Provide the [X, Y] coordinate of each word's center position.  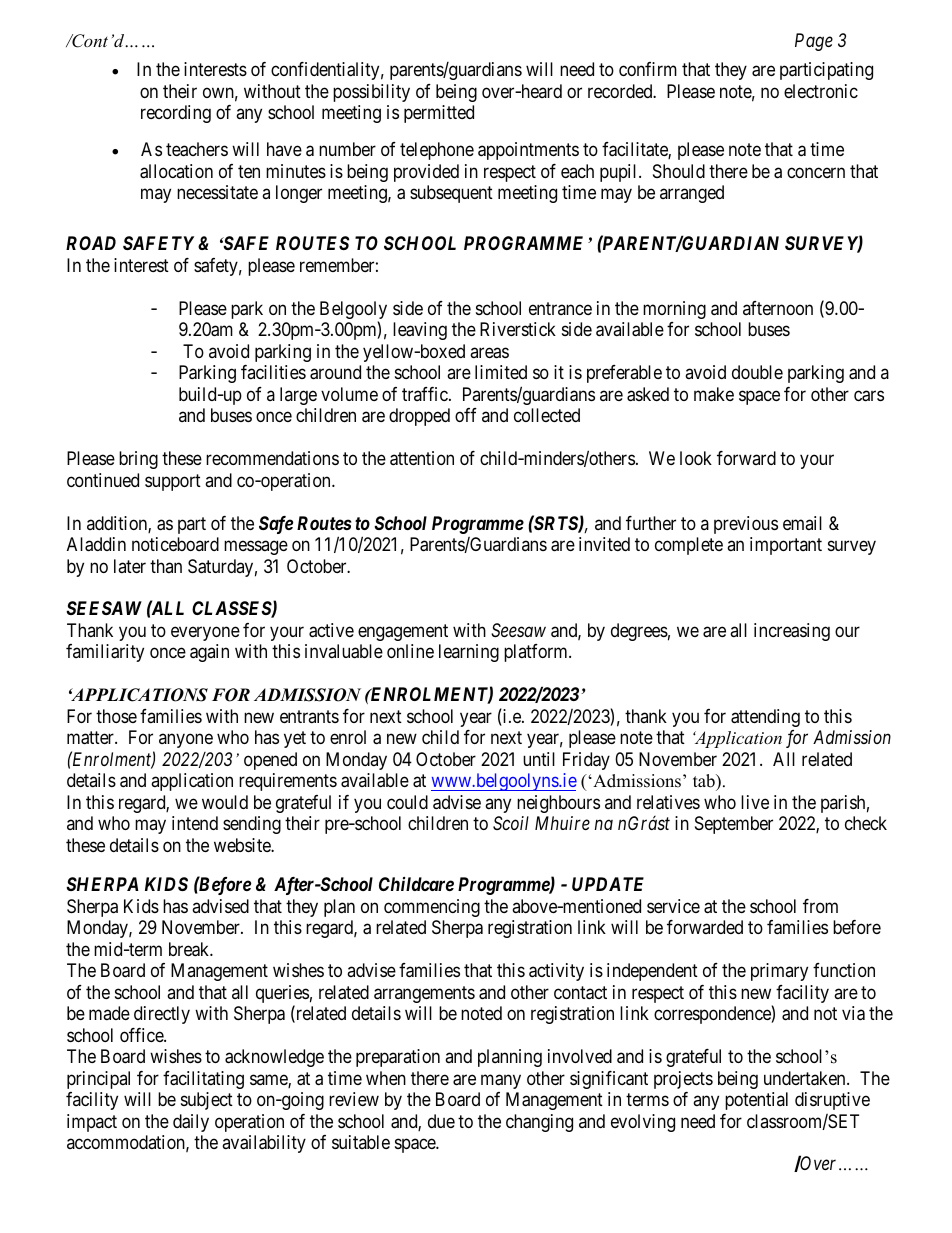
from [820, 906]
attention [422, 458]
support [173, 482]
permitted [439, 114]
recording [176, 114]
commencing [432, 908]
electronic [821, 91]
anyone [186, 741]
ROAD [91, 243]
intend [195, 823]
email [802, 523]
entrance [560, 308]
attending [765, 718]
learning [469, 653]
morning [674, 310]
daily [191, 1123]
